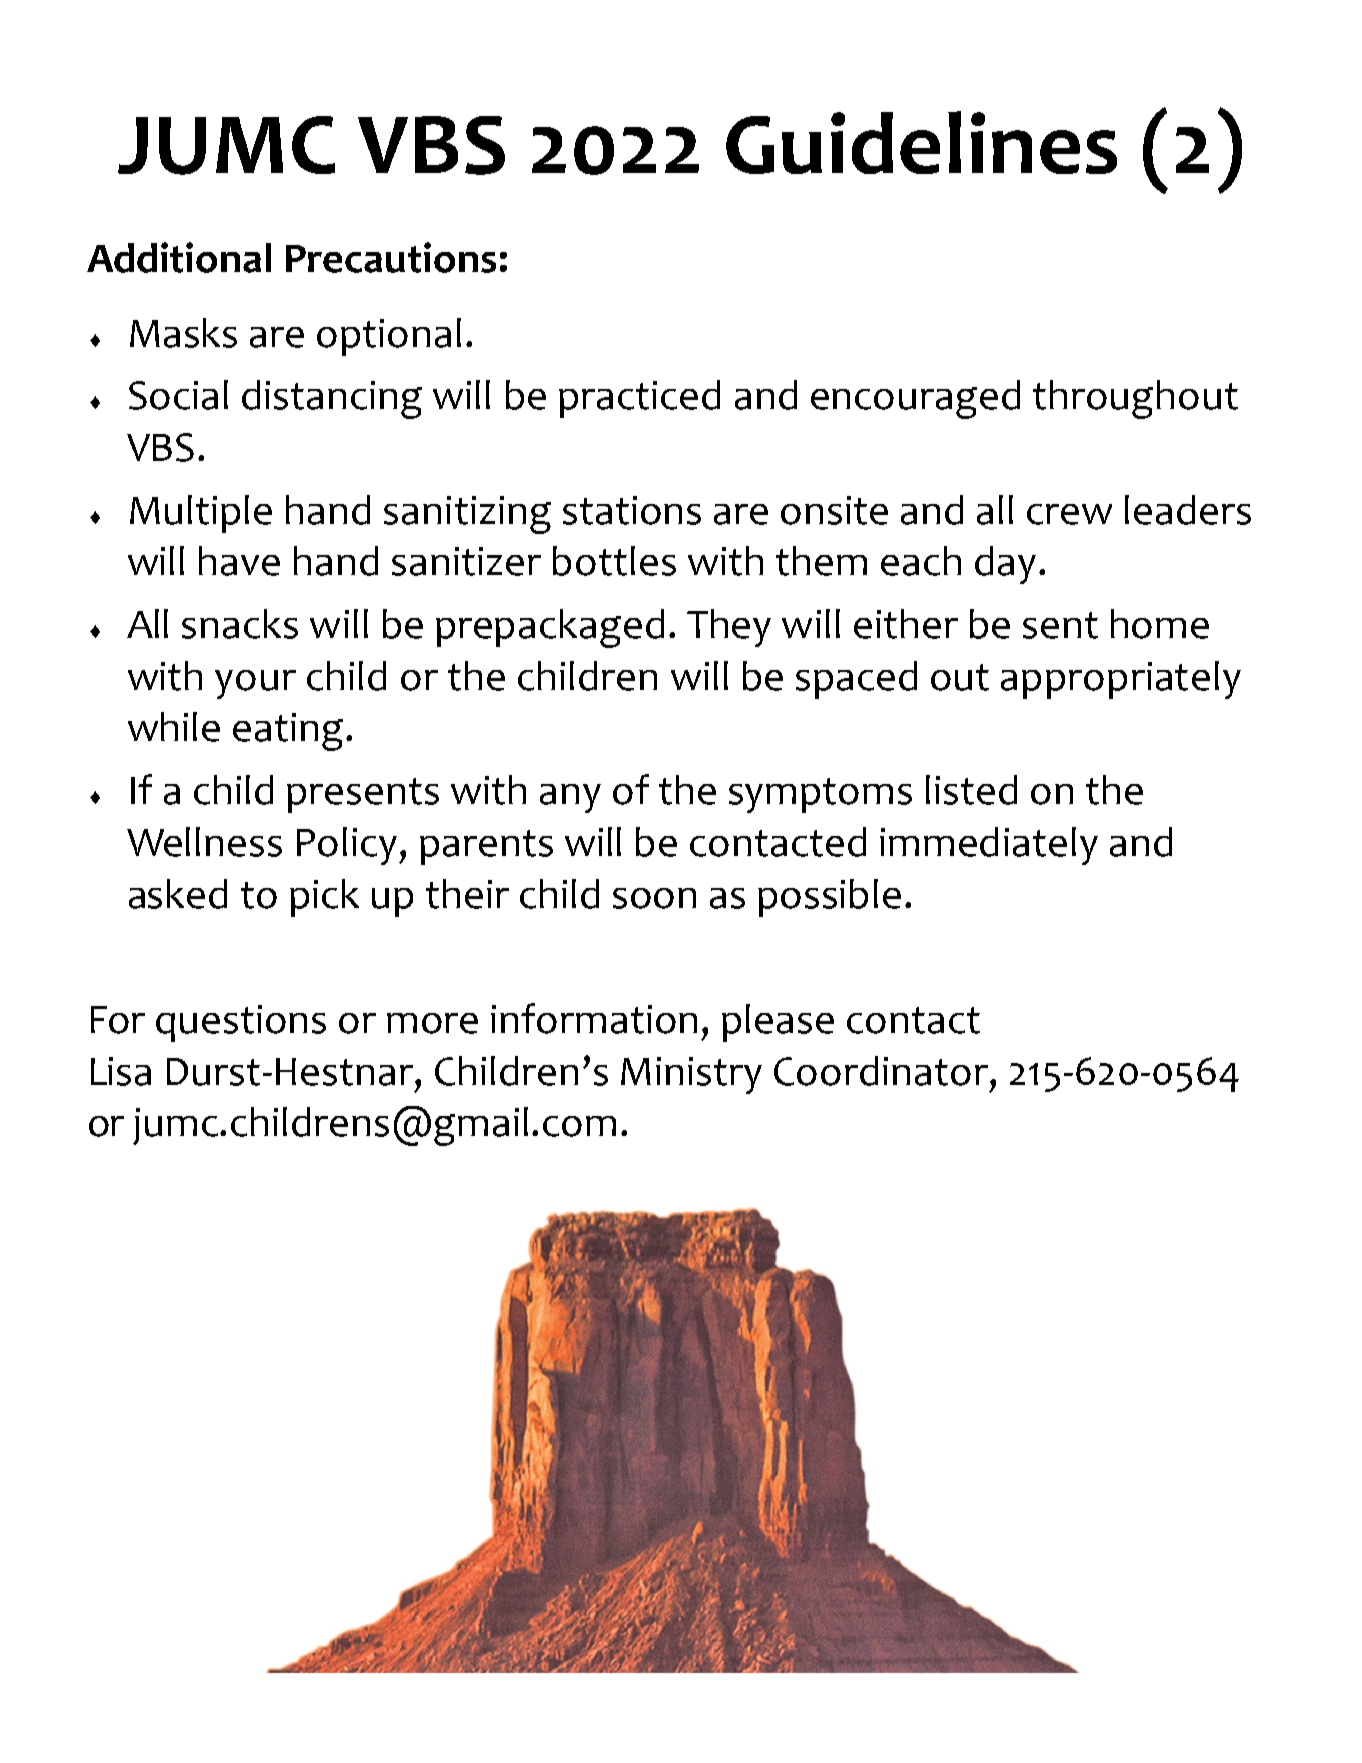  Describe the element at coordinates (241, 1023) in the screenshot. I see `questions` at that location.
